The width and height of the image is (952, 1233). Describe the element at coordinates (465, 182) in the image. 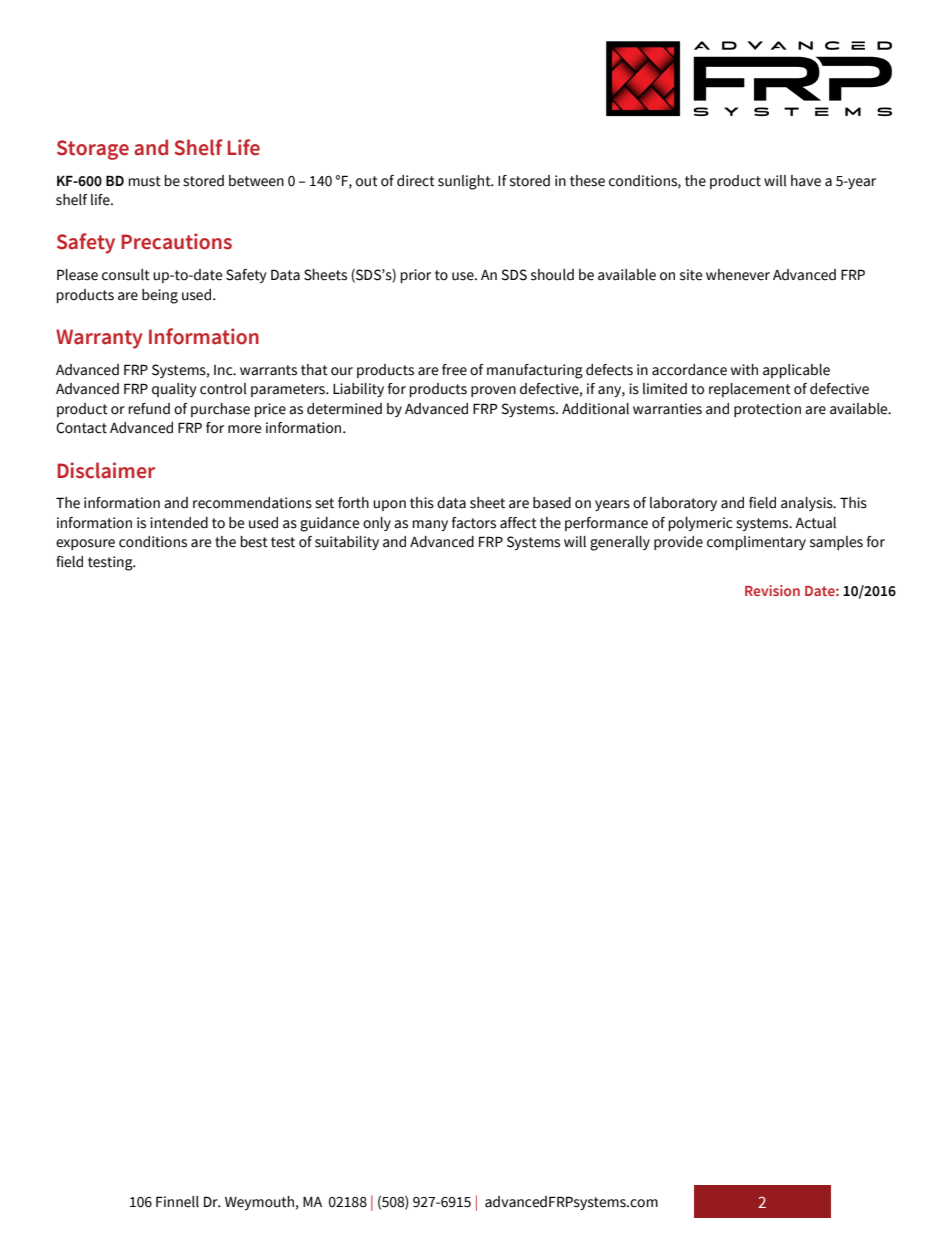

I see `sunlight` at that location.
